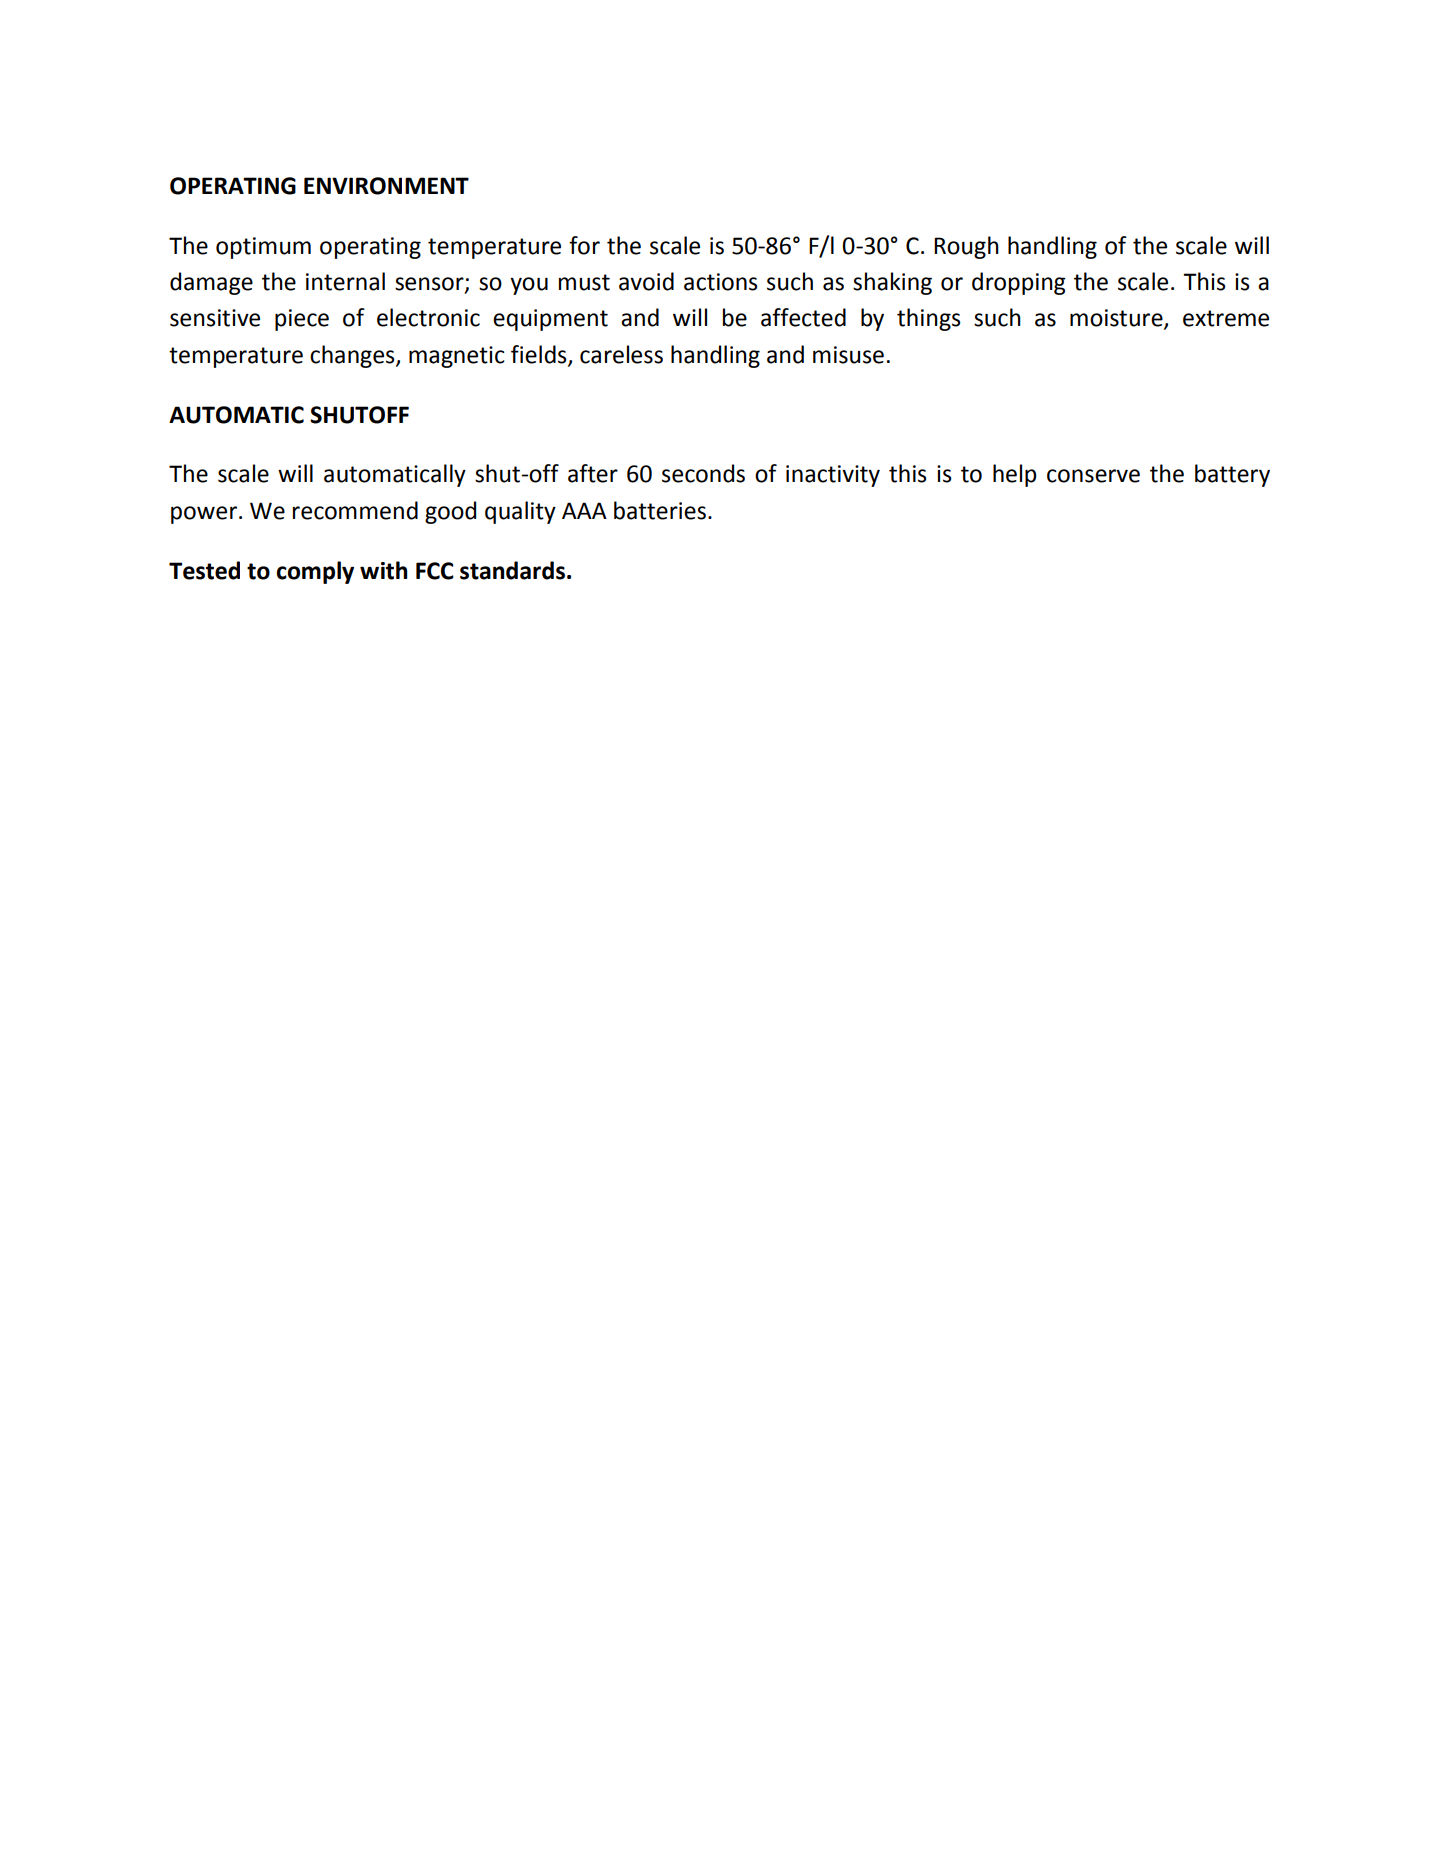 This document has width=1440, height=1864. I want to click on recommend, so click(355, 510).
